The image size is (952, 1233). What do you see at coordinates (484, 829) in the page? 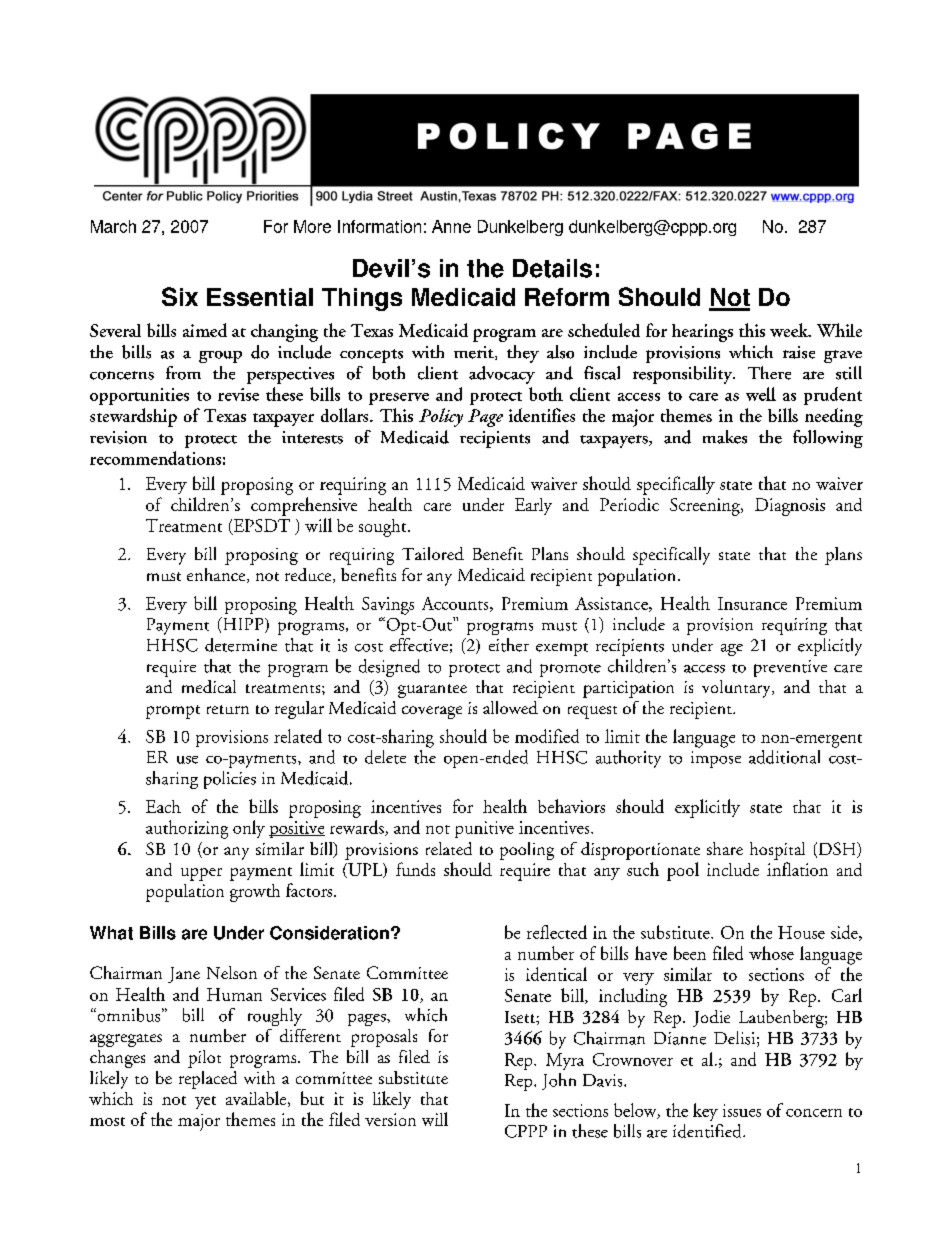
I see `punitive` at bounding box center [484, 829].
